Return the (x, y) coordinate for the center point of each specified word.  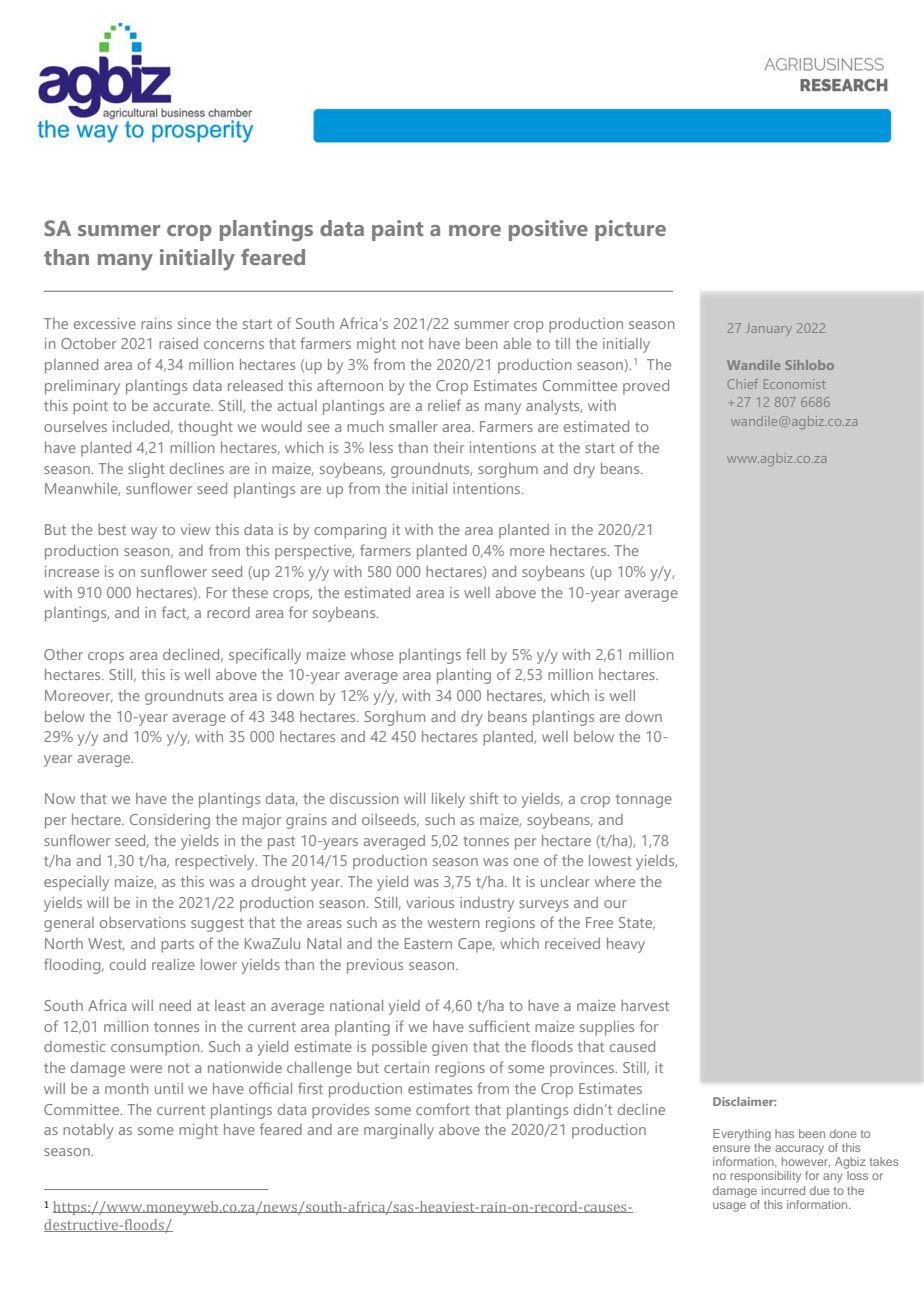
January (769, 330)
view (195, 529)
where (615, 881)
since (194, 323)
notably (88, 1131)
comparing (350, 531)
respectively (216, 862)
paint (397, 230)
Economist (795, 384)
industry (487, 904)
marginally (399, 1131)
